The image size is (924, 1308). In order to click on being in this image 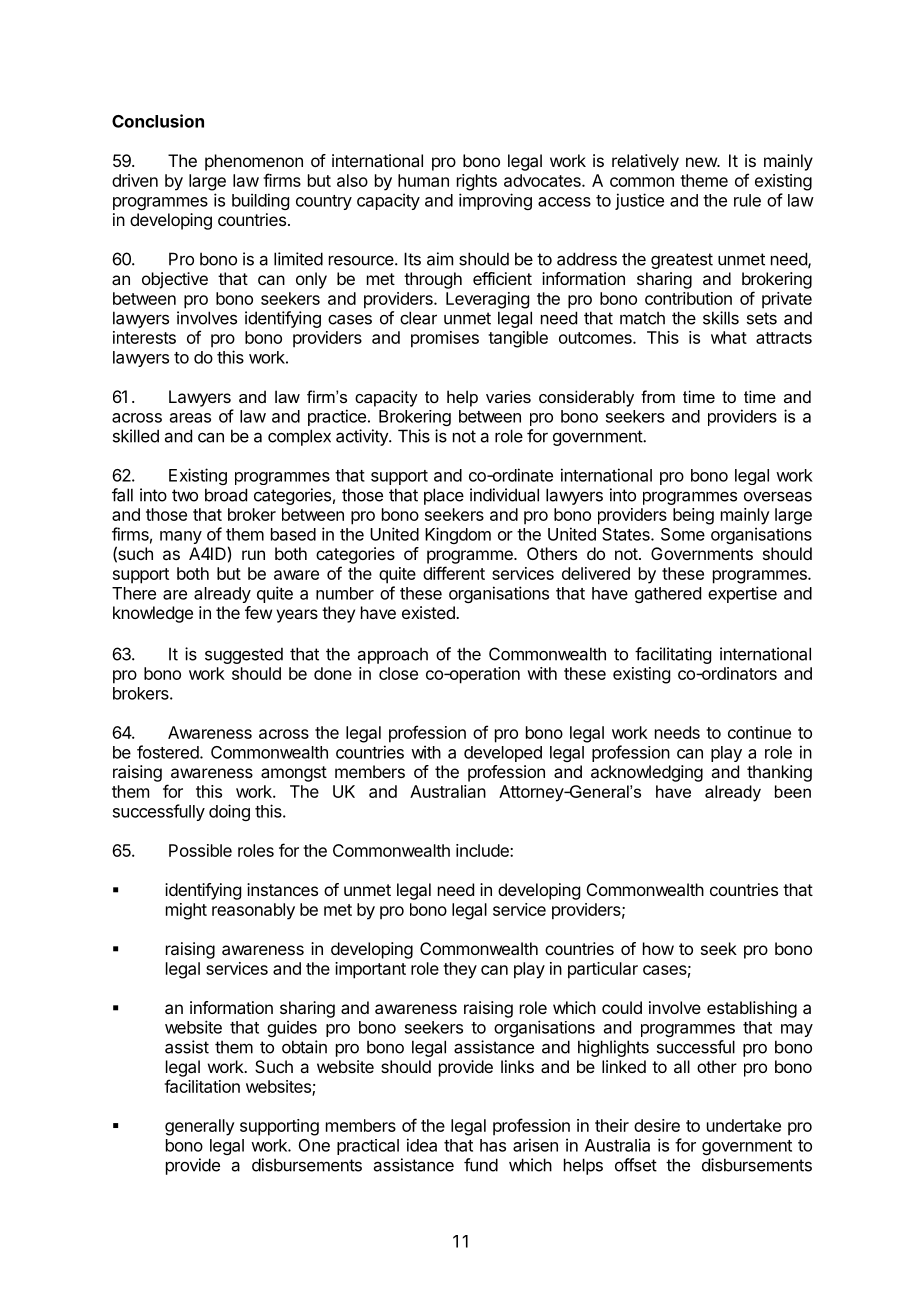, I will do `click(693, 516)`.
